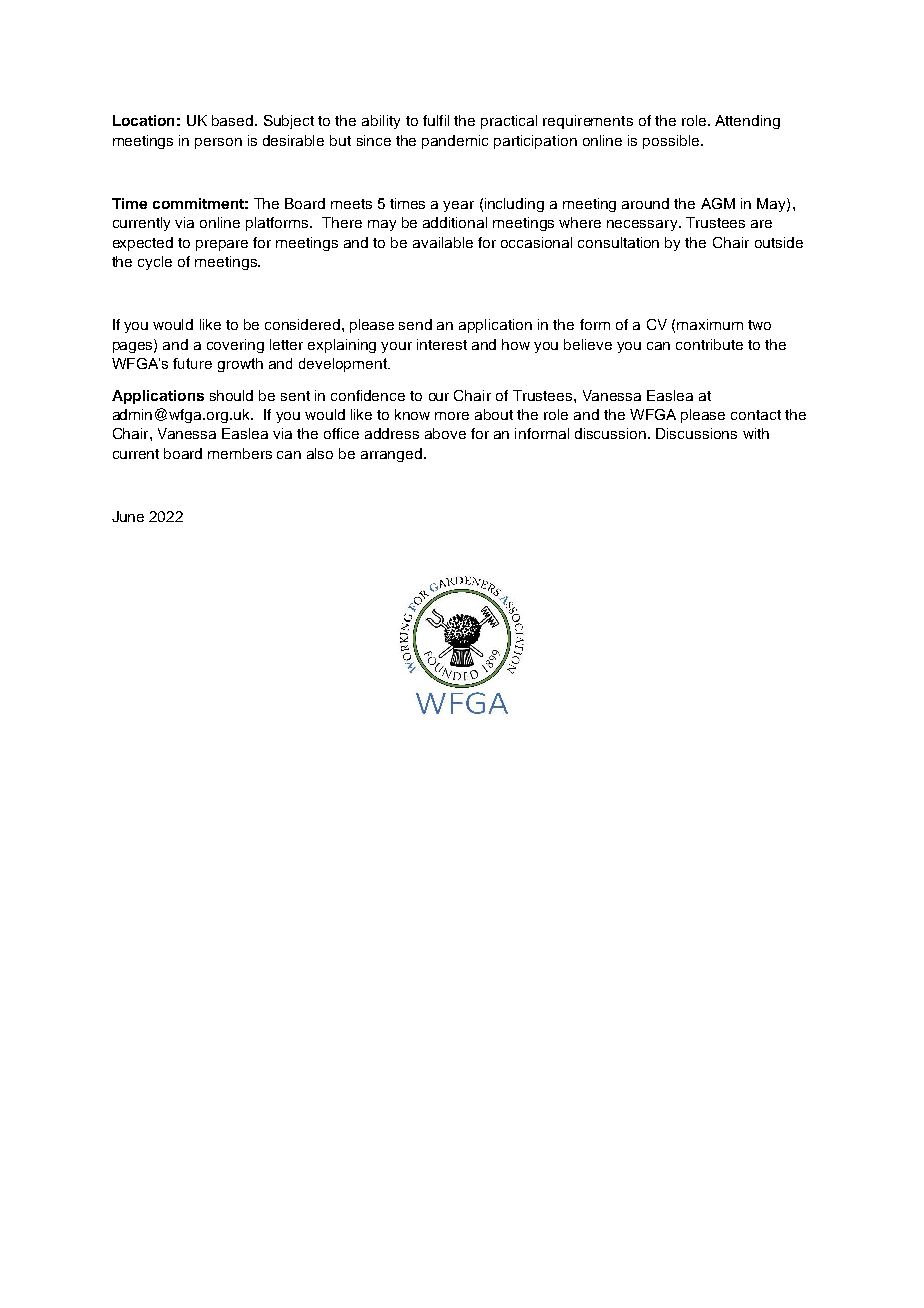 The width and height of the screenshot is (924, 1308). What do you see at coordinates (710, 324) in the screenshot?
I see `maximum` at bounding box center [710, 324].
